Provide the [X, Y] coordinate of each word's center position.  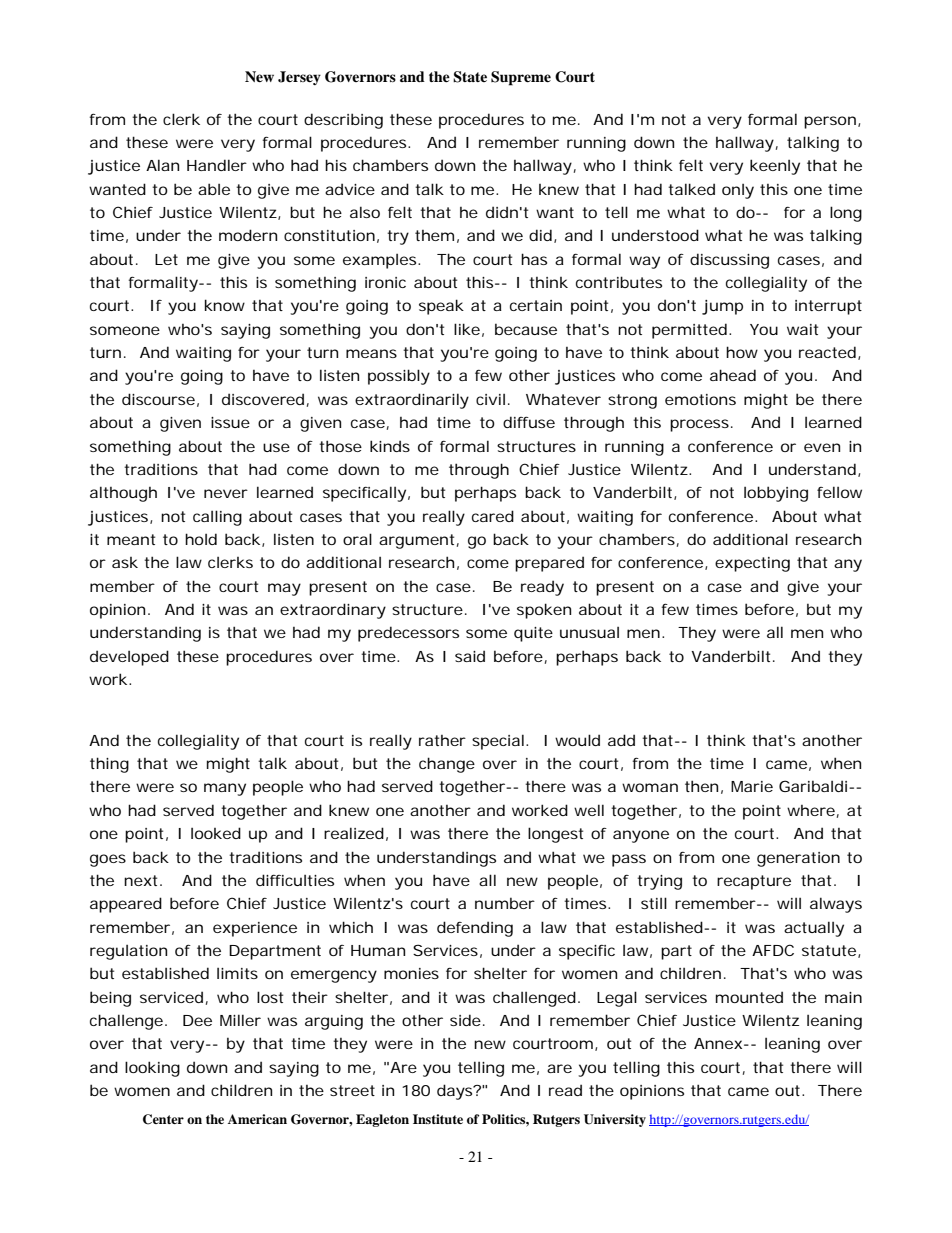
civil [490, 399]
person [831, 122]
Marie [752, 786]
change [447, 765]
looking [152, 1069]
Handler [217, 165]
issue [230, 422]
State [470, 77]
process [701, 425]
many [225, 789]
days [456, 1092]
